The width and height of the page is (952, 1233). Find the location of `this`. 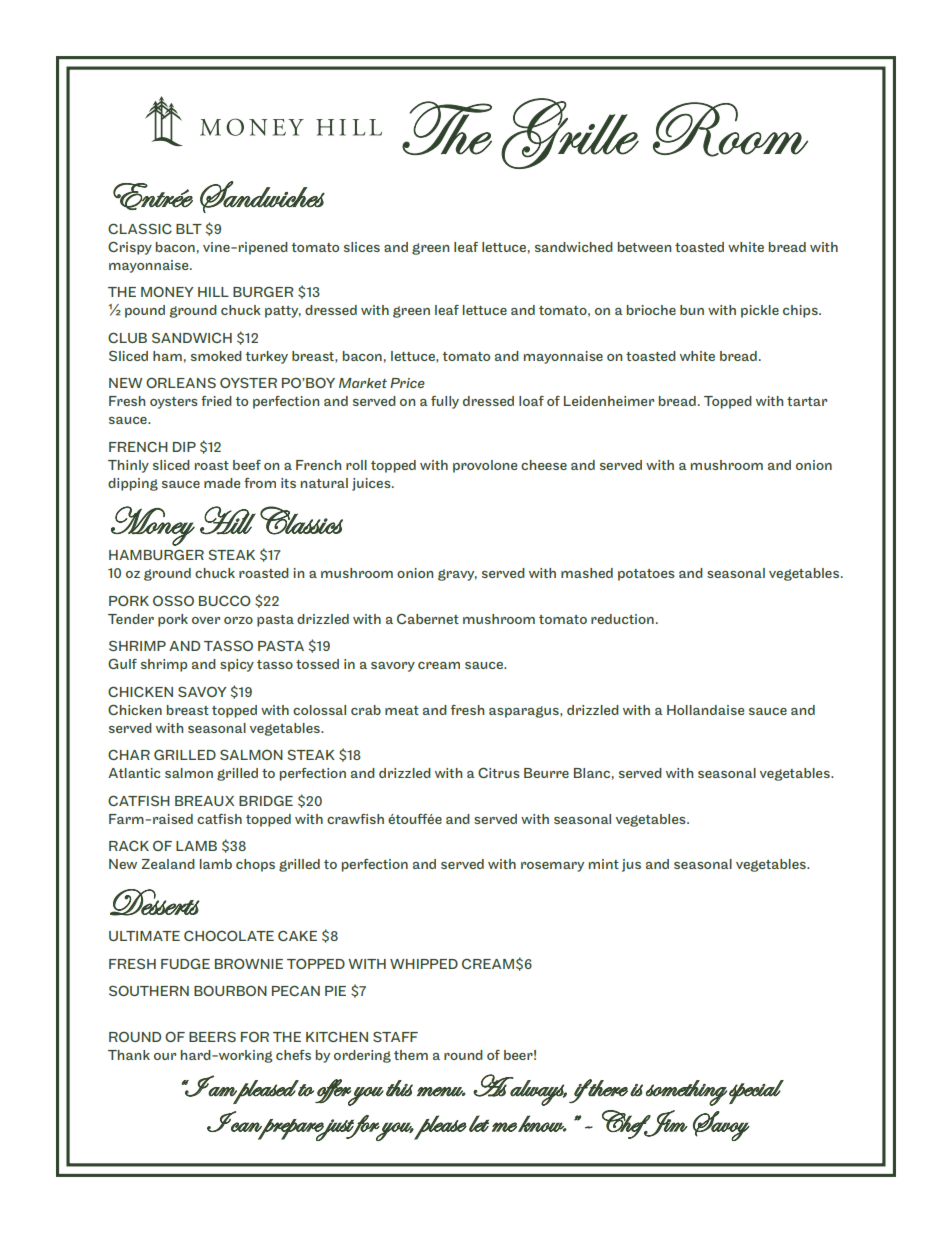

this is located at coordinates (399, 1088).
